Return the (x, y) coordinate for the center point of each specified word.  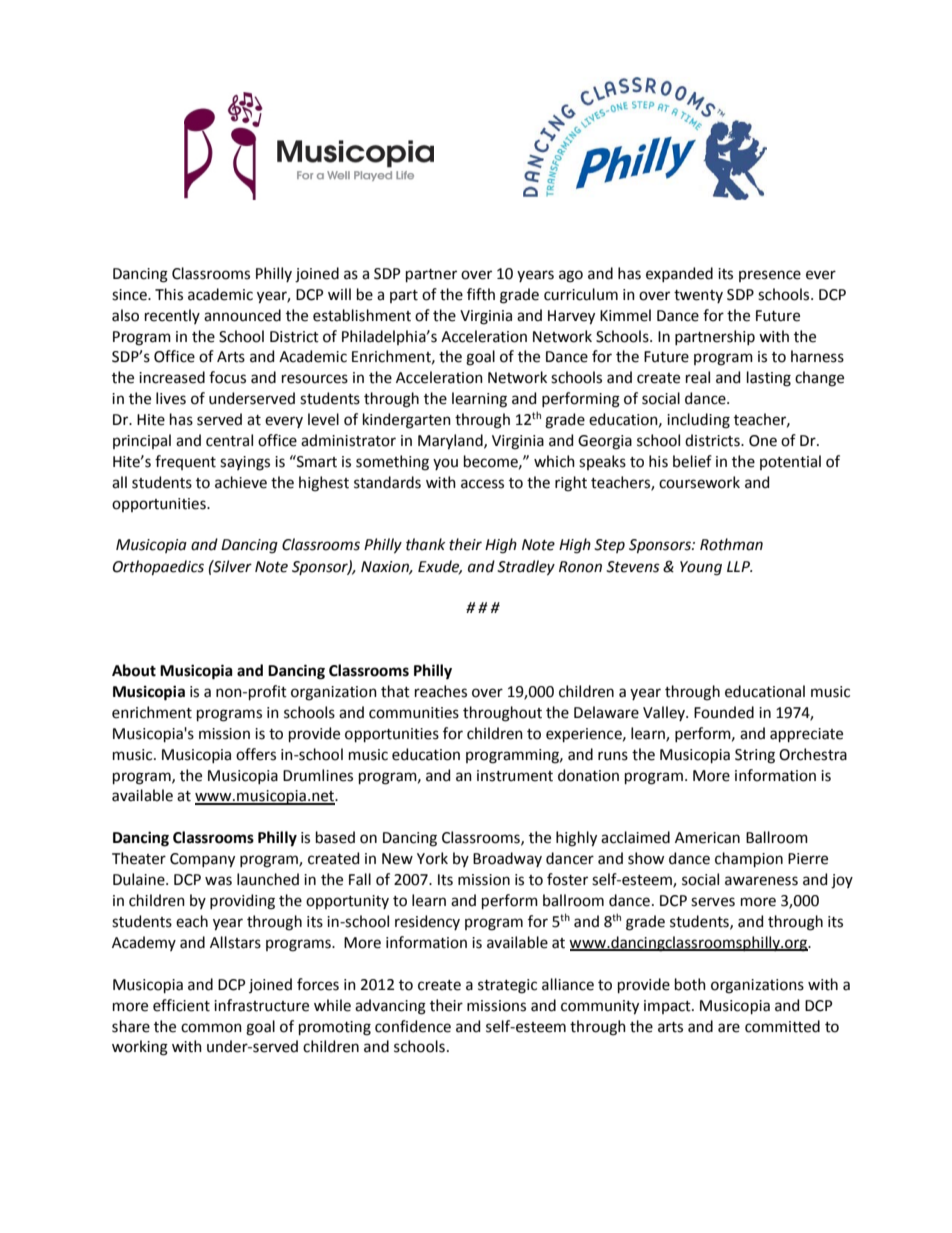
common (211, 1028)
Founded (724, 712)
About (134, 670)
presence (770, 276)
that (395, 691)
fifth (481, 294)
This (169, 294)
